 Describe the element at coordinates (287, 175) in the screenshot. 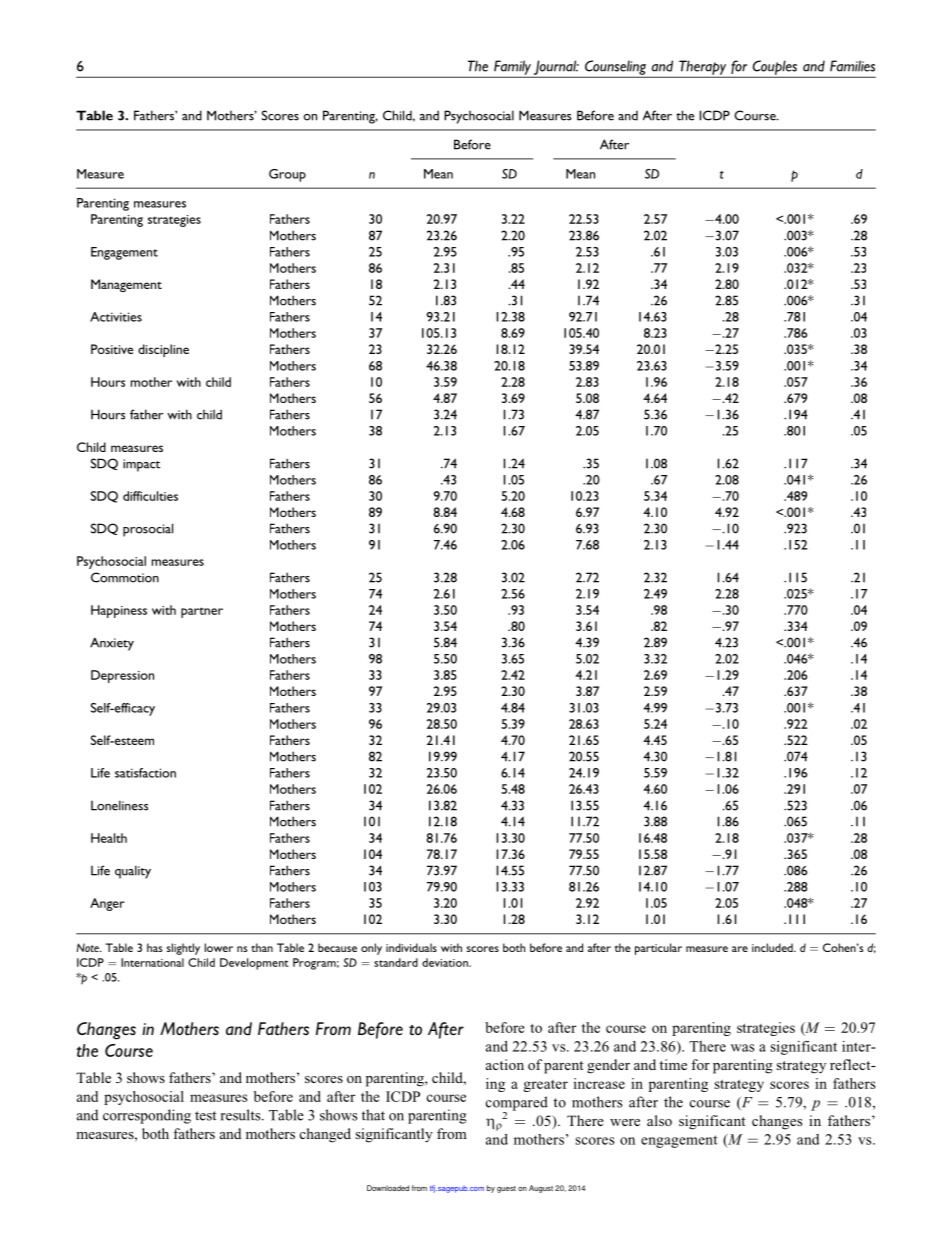

I see `Group` at that location.
